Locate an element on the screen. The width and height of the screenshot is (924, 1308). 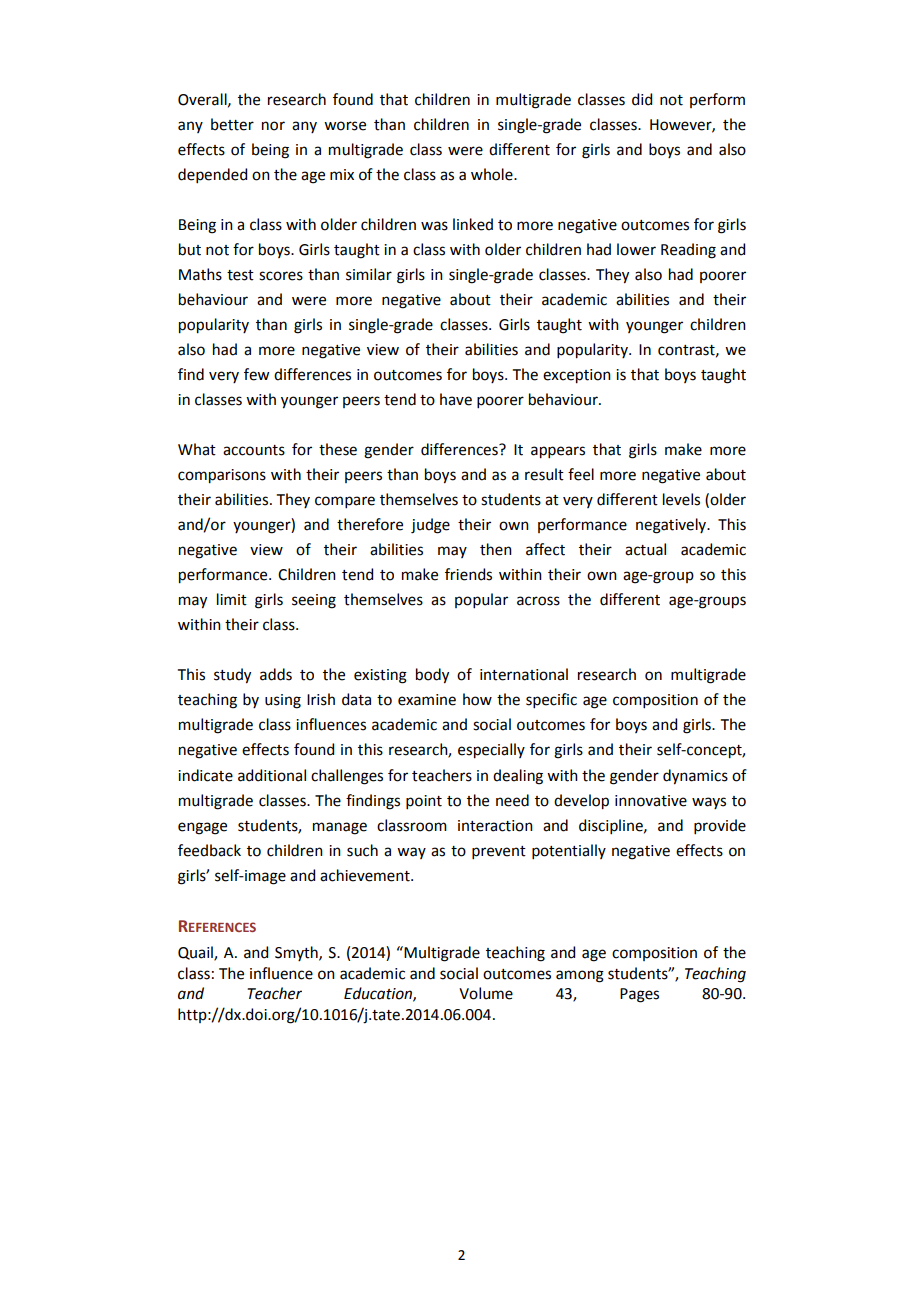
Pages is located at coordinates (639, 995).
